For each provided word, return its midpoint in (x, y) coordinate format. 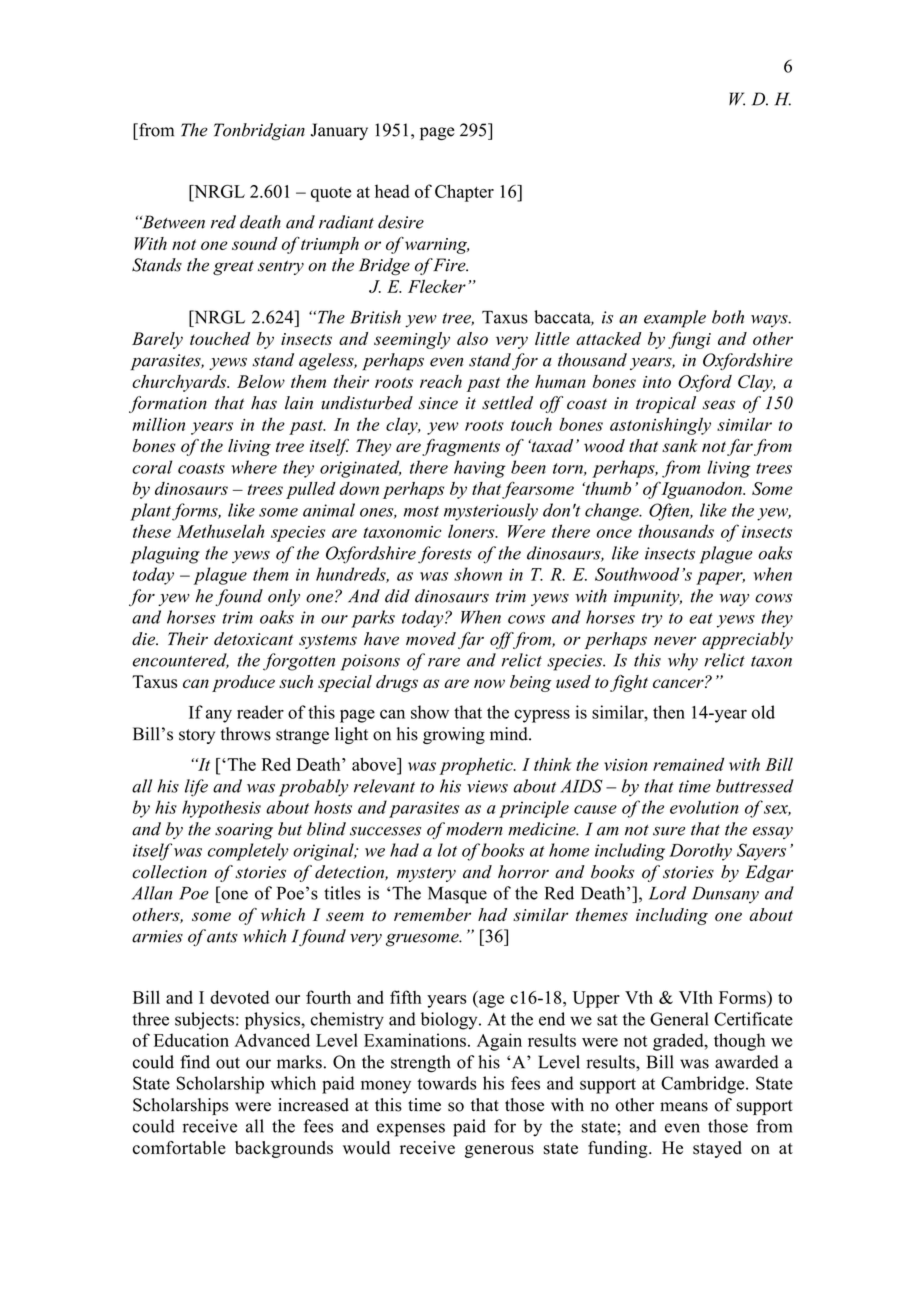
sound (255, 243)
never (675, 641)
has (264, 403)
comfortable (179, 1148)
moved (431, 639)
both (728, 317)
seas (718, 405)
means (684, 1107)
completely (248, 852)
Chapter (464, 193)
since (438, 403)
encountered (181, 661)
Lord (667, 893)
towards (447, 1083)
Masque (457, 895)
